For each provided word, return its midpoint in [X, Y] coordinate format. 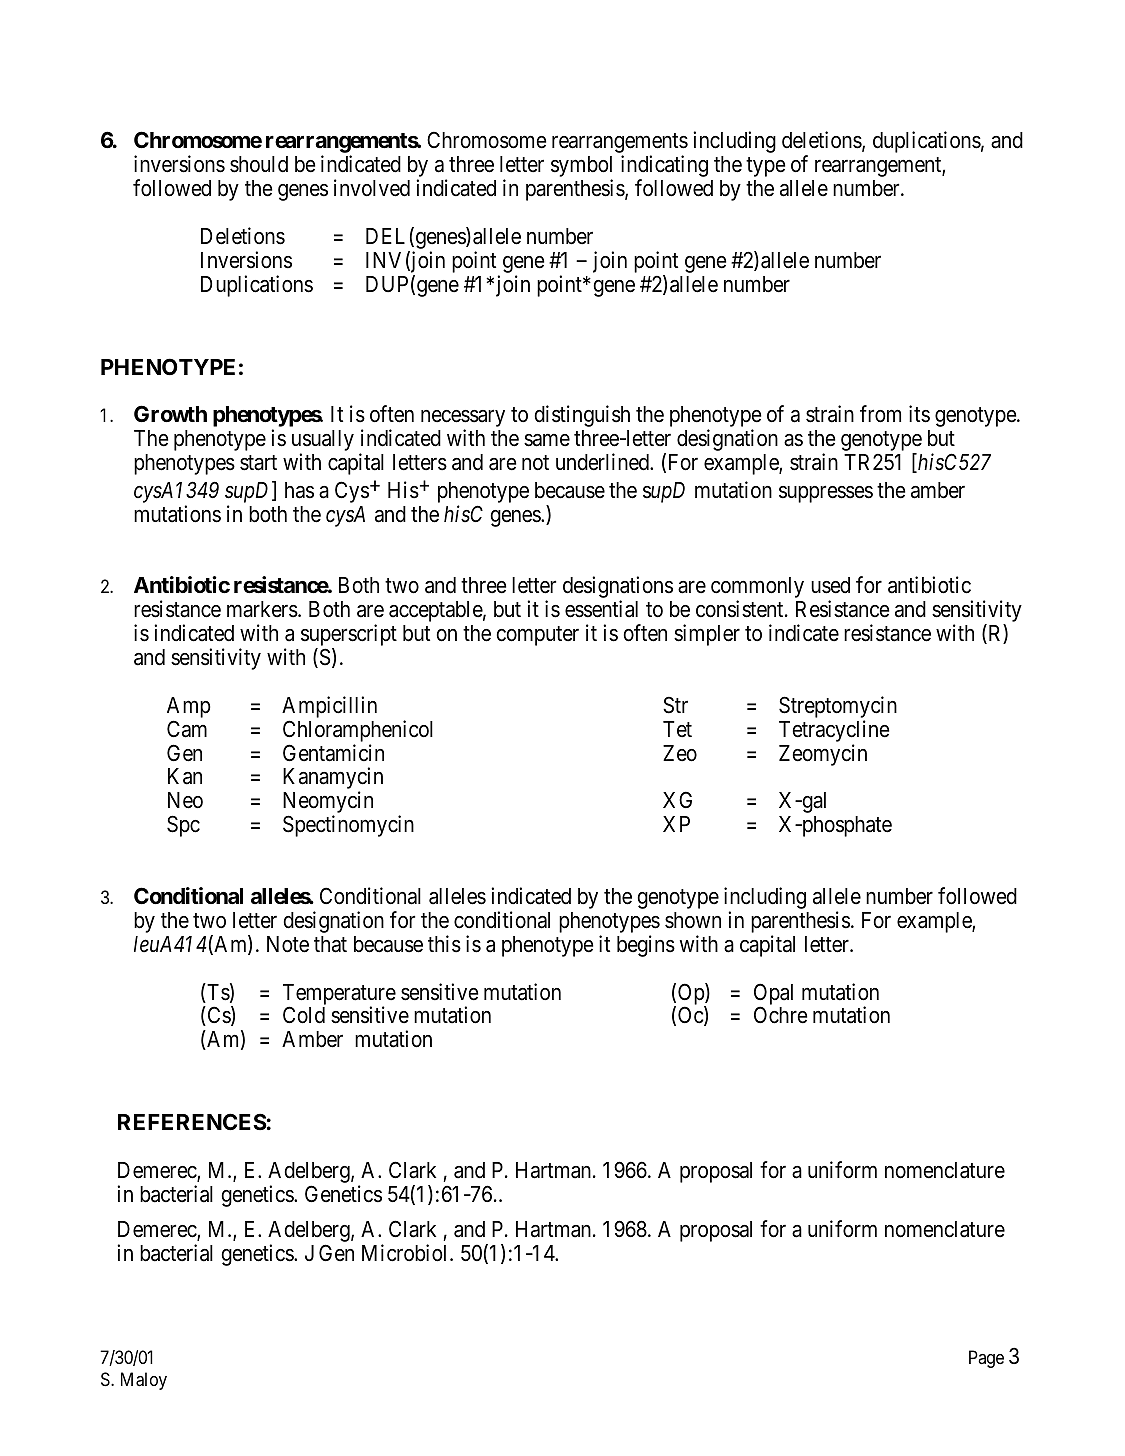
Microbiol [406, 1253]
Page [986, 1359]
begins [646, 946]
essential [601, 609]
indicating [664, 167]
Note [288, 944]
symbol [581, 168]
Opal [773, 995]
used [830, 585]
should [259, 164]
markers [262, 609]
